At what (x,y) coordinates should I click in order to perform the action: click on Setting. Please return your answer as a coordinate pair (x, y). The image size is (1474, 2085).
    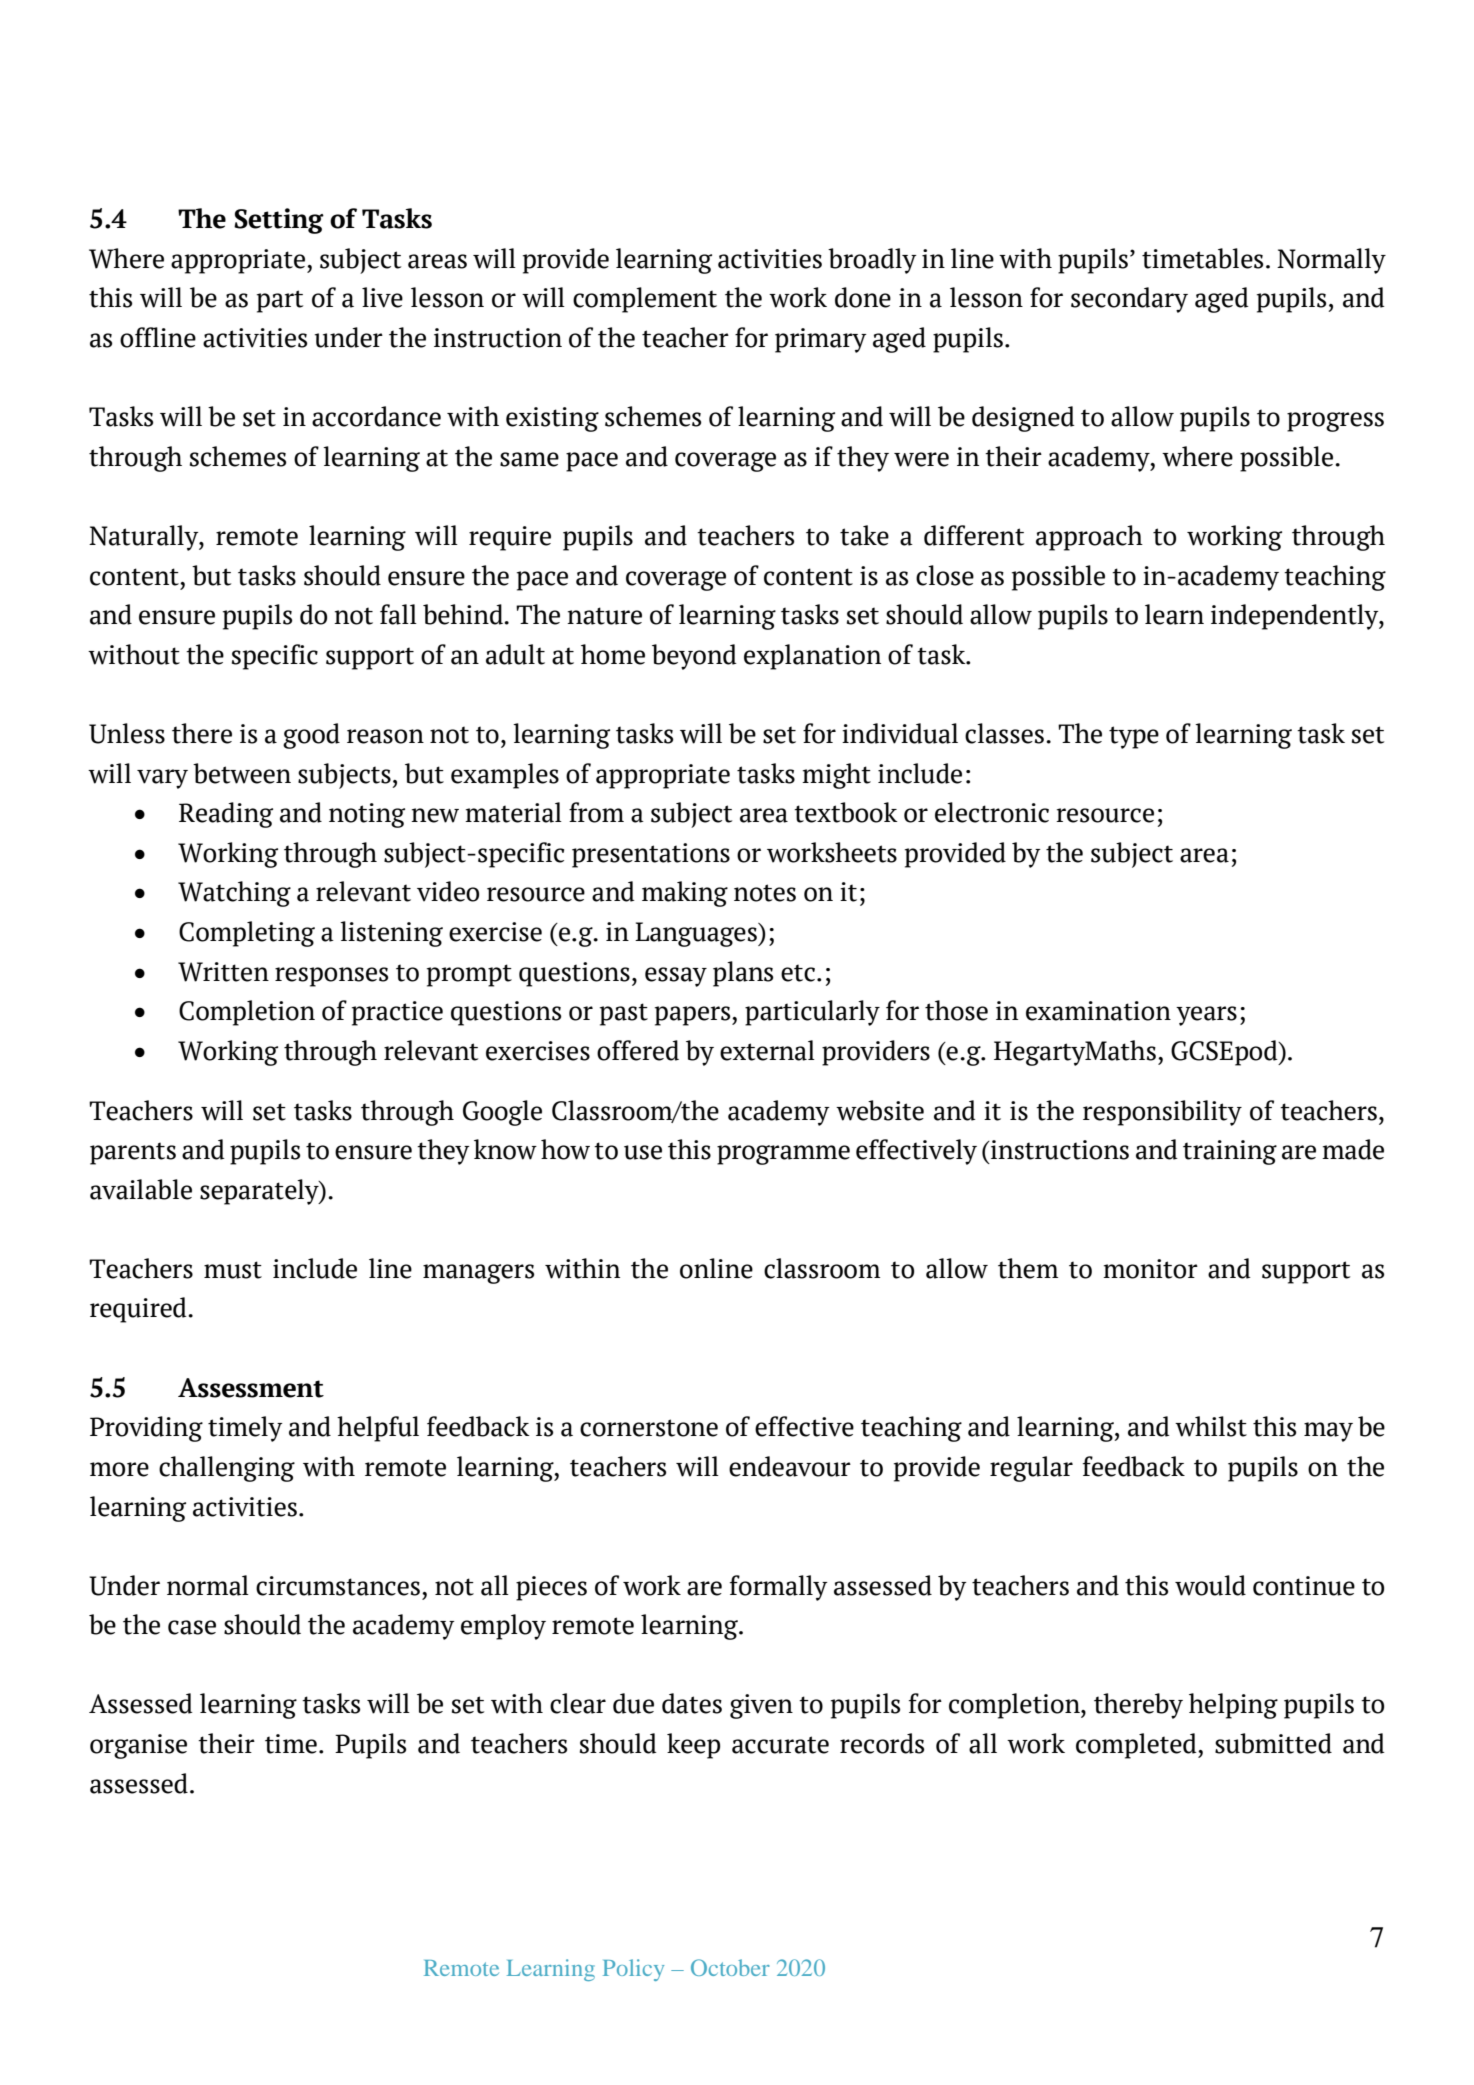
    Looking at the image, I should click on (279, 221).
